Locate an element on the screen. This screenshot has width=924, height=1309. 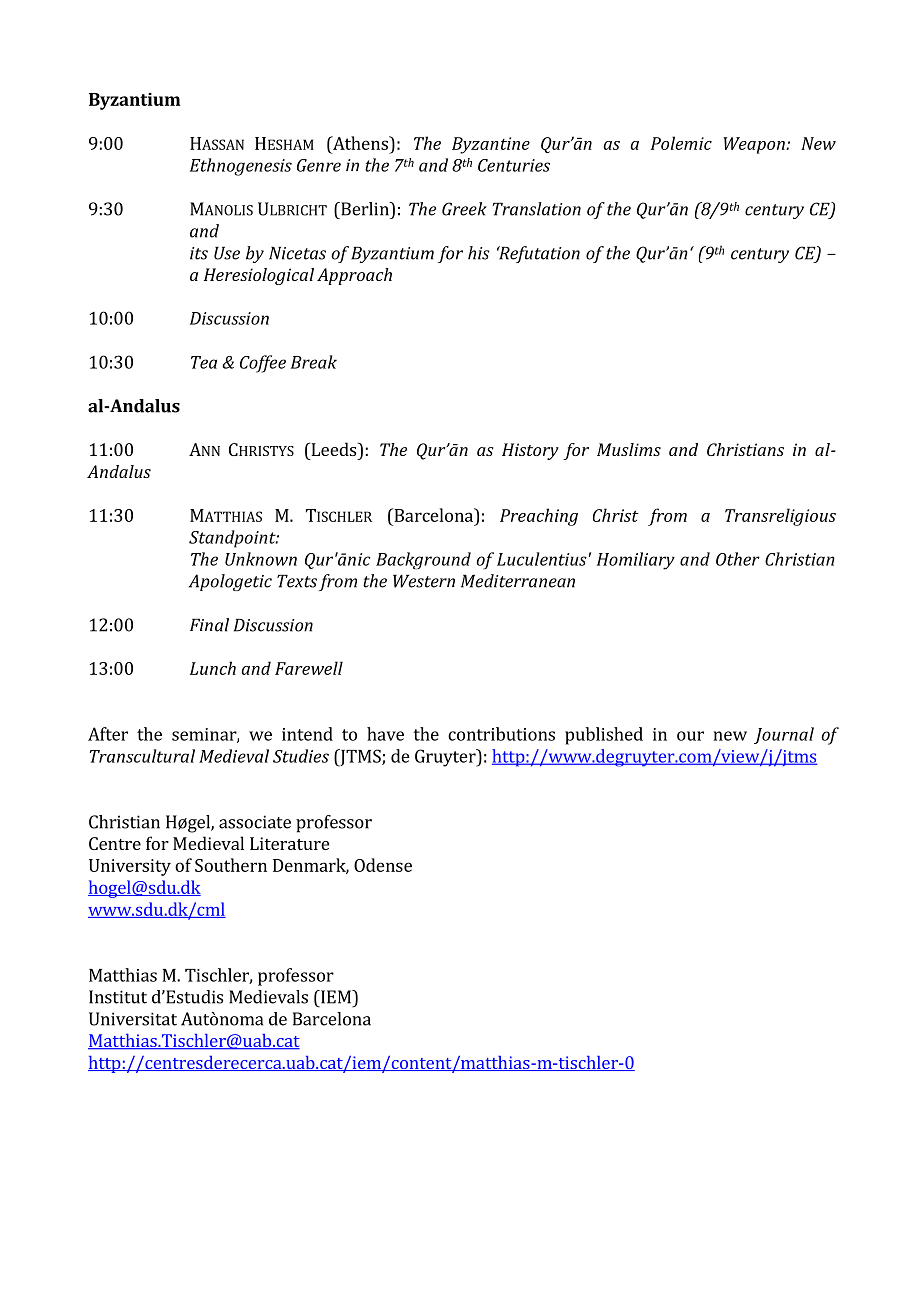
Tea is located at coordinates (204, 362).
